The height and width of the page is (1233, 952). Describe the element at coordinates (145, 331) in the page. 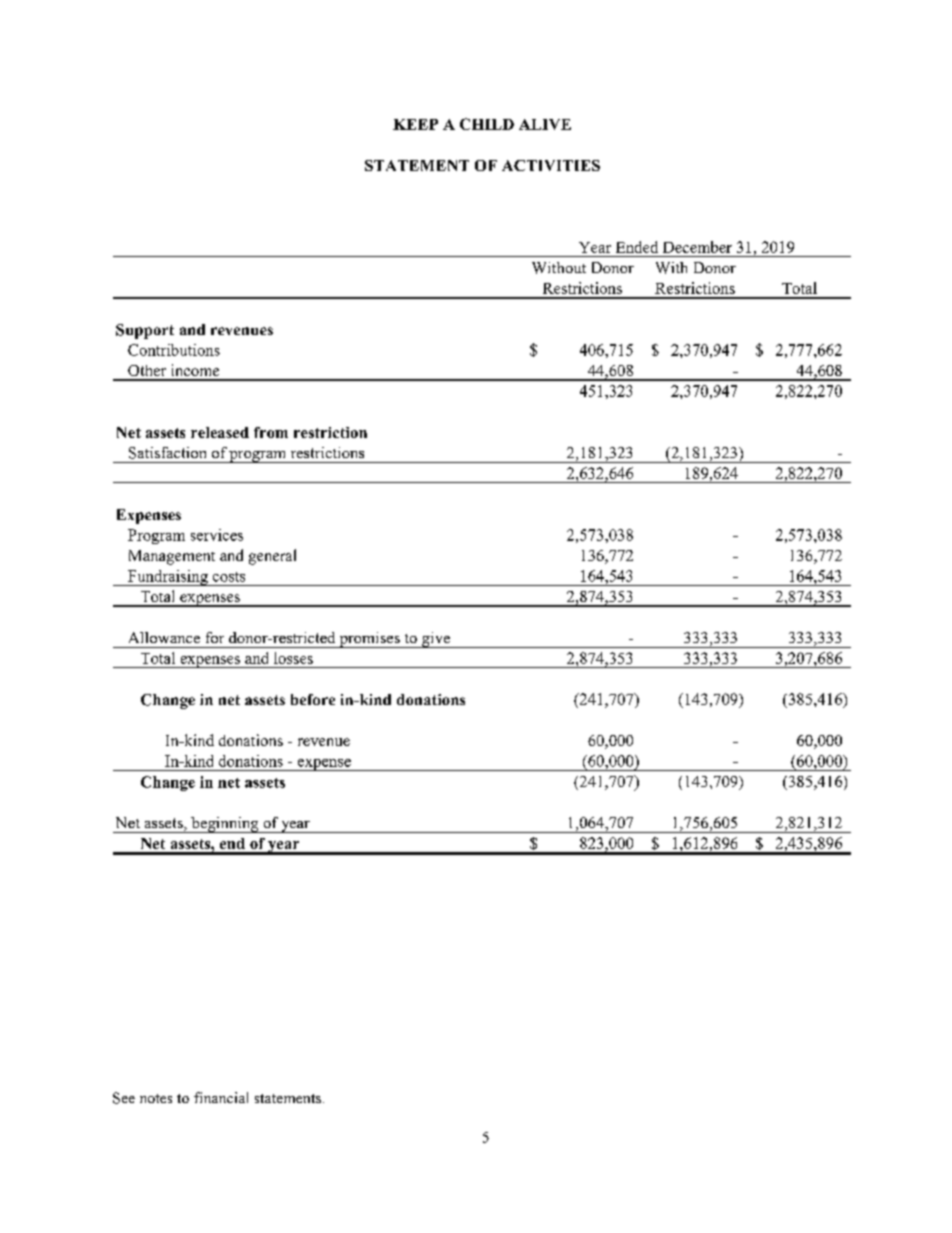

I see `Support` at that location.
